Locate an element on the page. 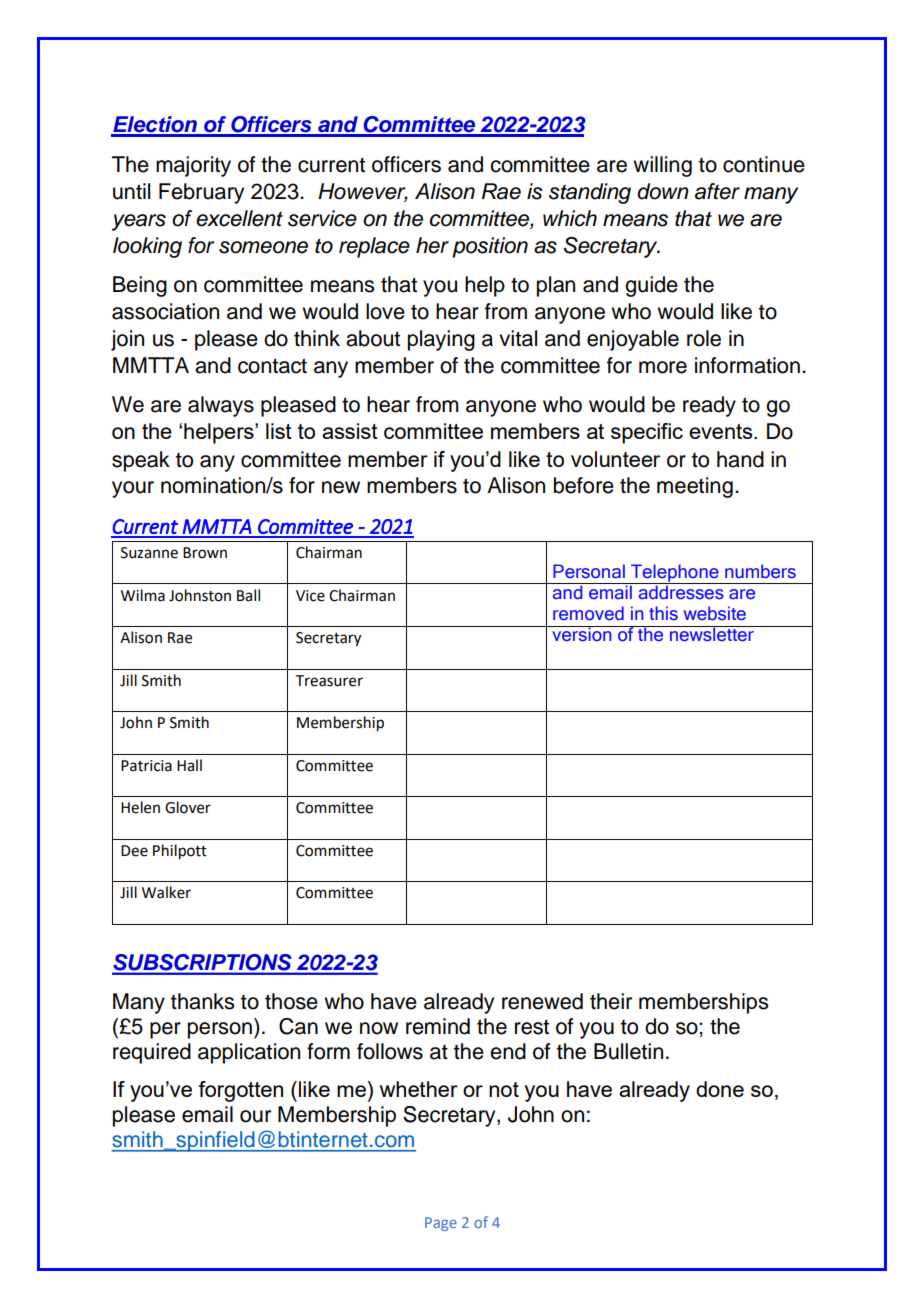  down is located at coordinates (663, 191).
